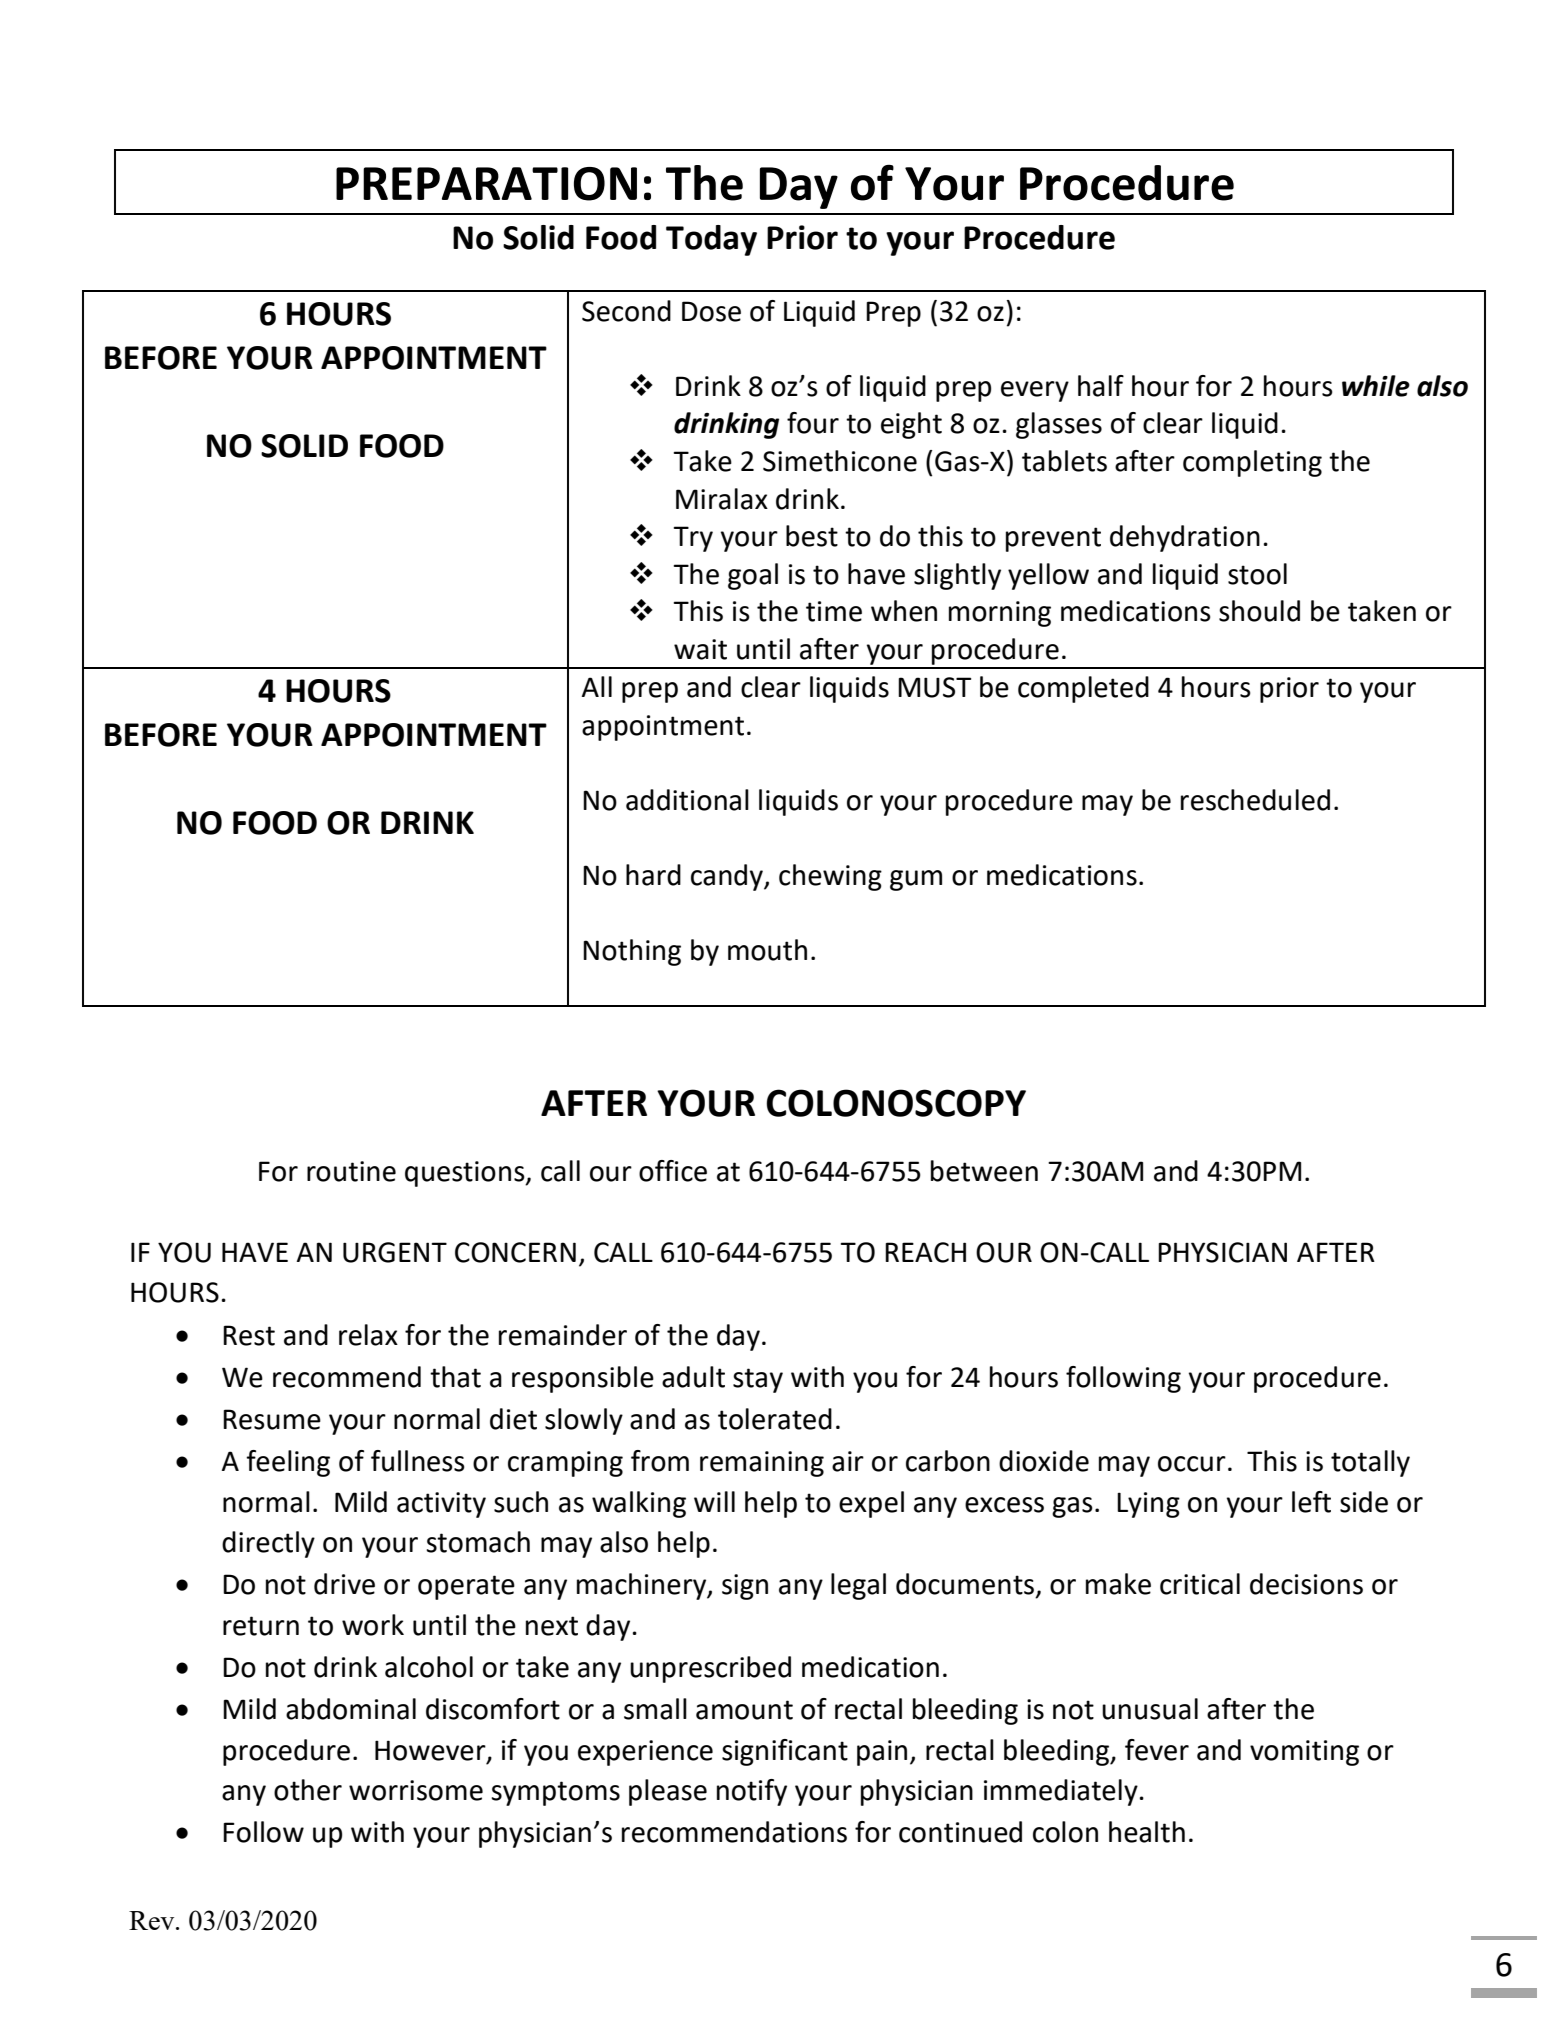 The height and width of the screenshot is (2029, 1568). Describe the element at coordinates (834, 611) in the screenshot. I see `time` at that location.
